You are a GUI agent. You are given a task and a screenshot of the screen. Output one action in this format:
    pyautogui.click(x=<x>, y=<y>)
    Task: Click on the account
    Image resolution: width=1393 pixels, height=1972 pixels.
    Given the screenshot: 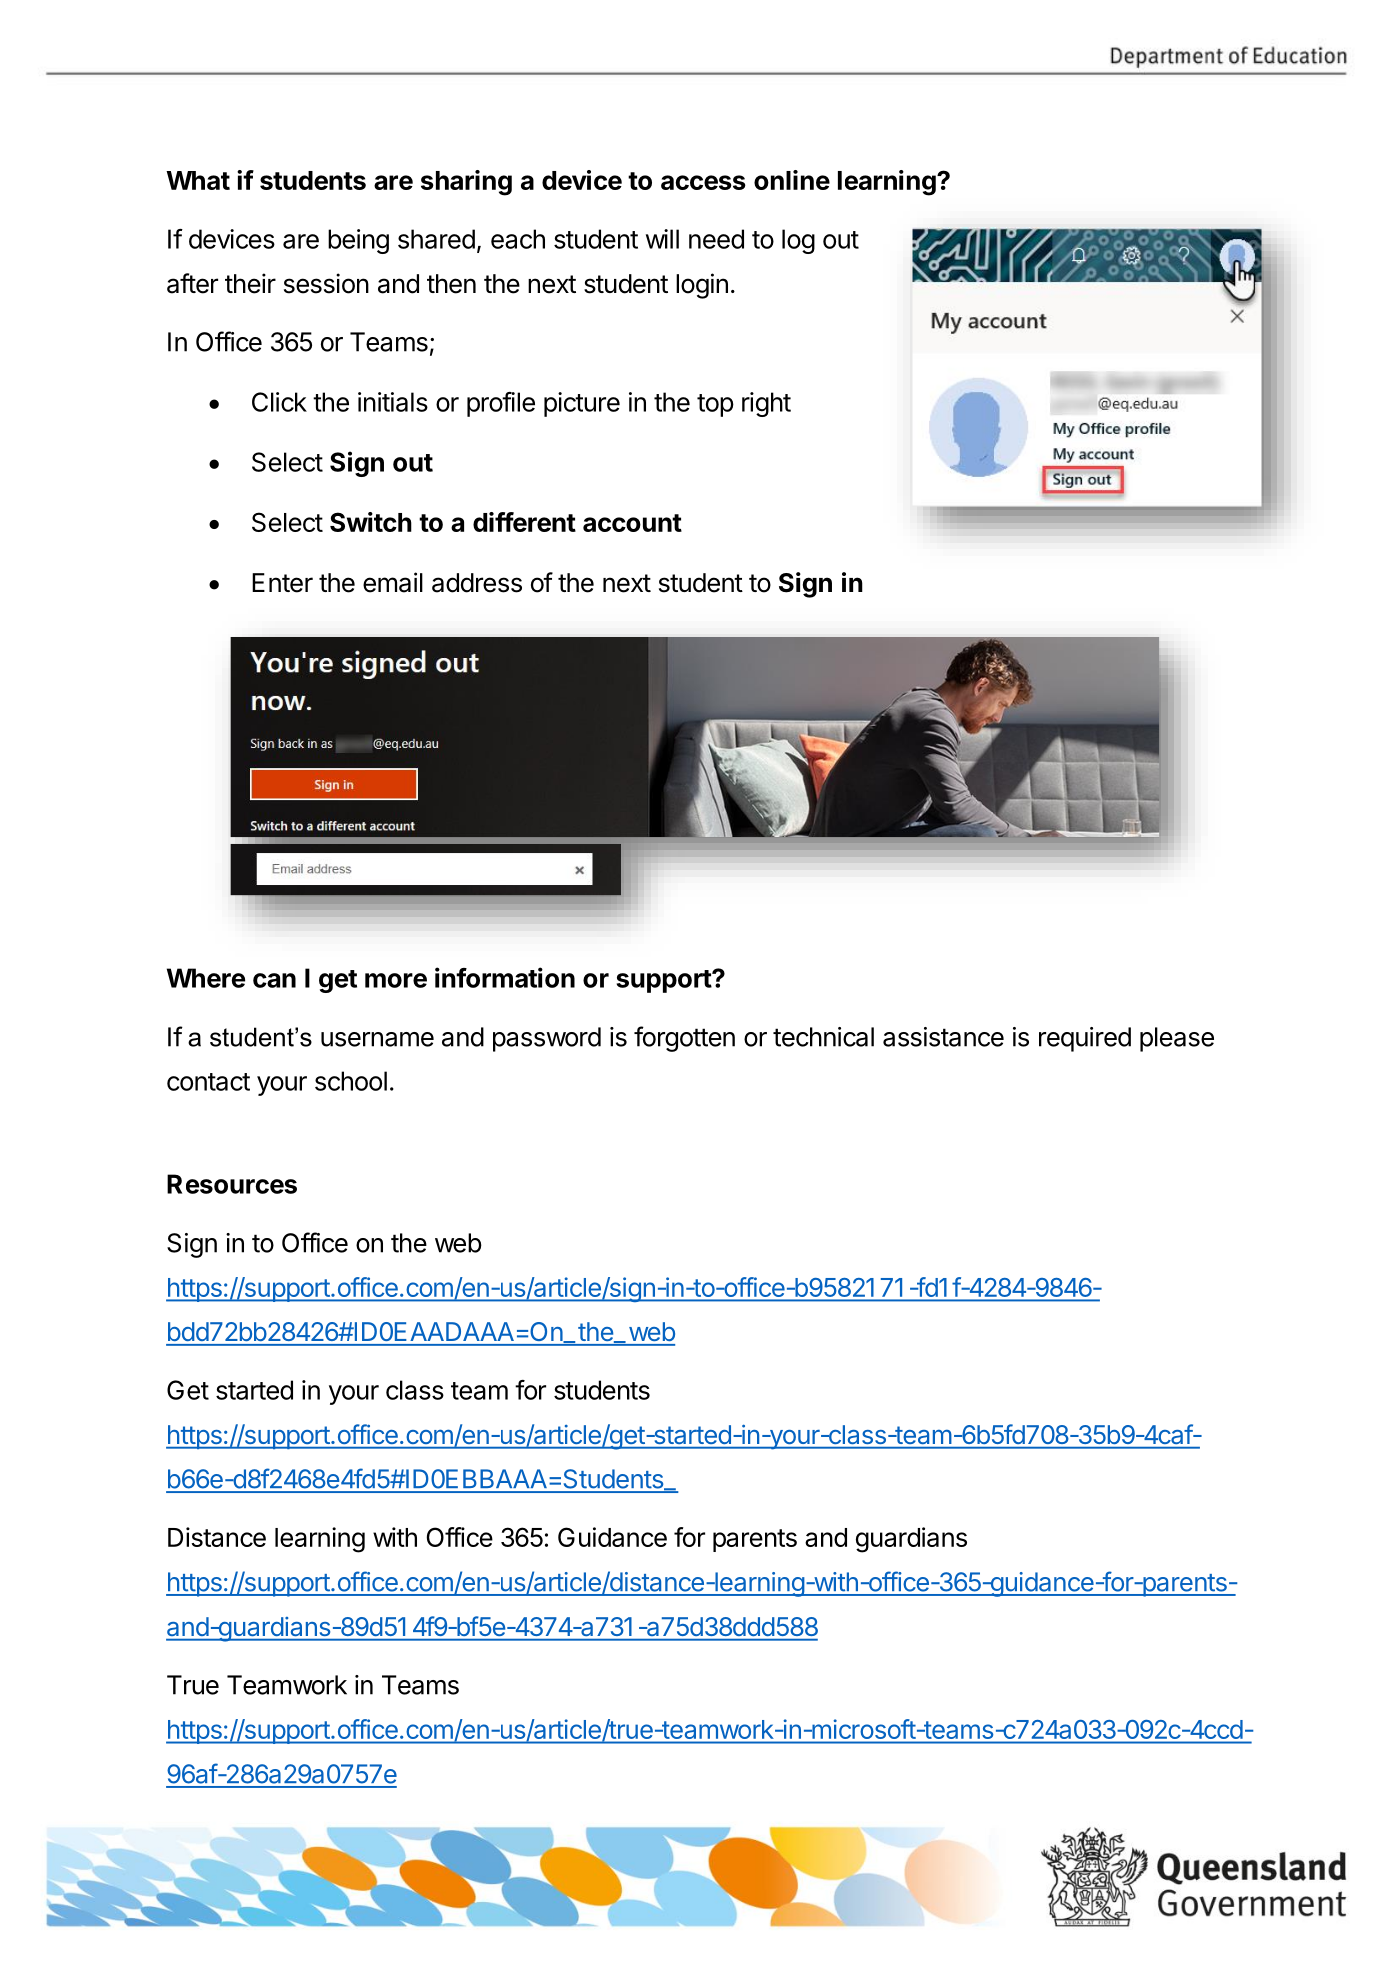 What is the action you would take?
    pyautogui.click(x=632, y=523)
